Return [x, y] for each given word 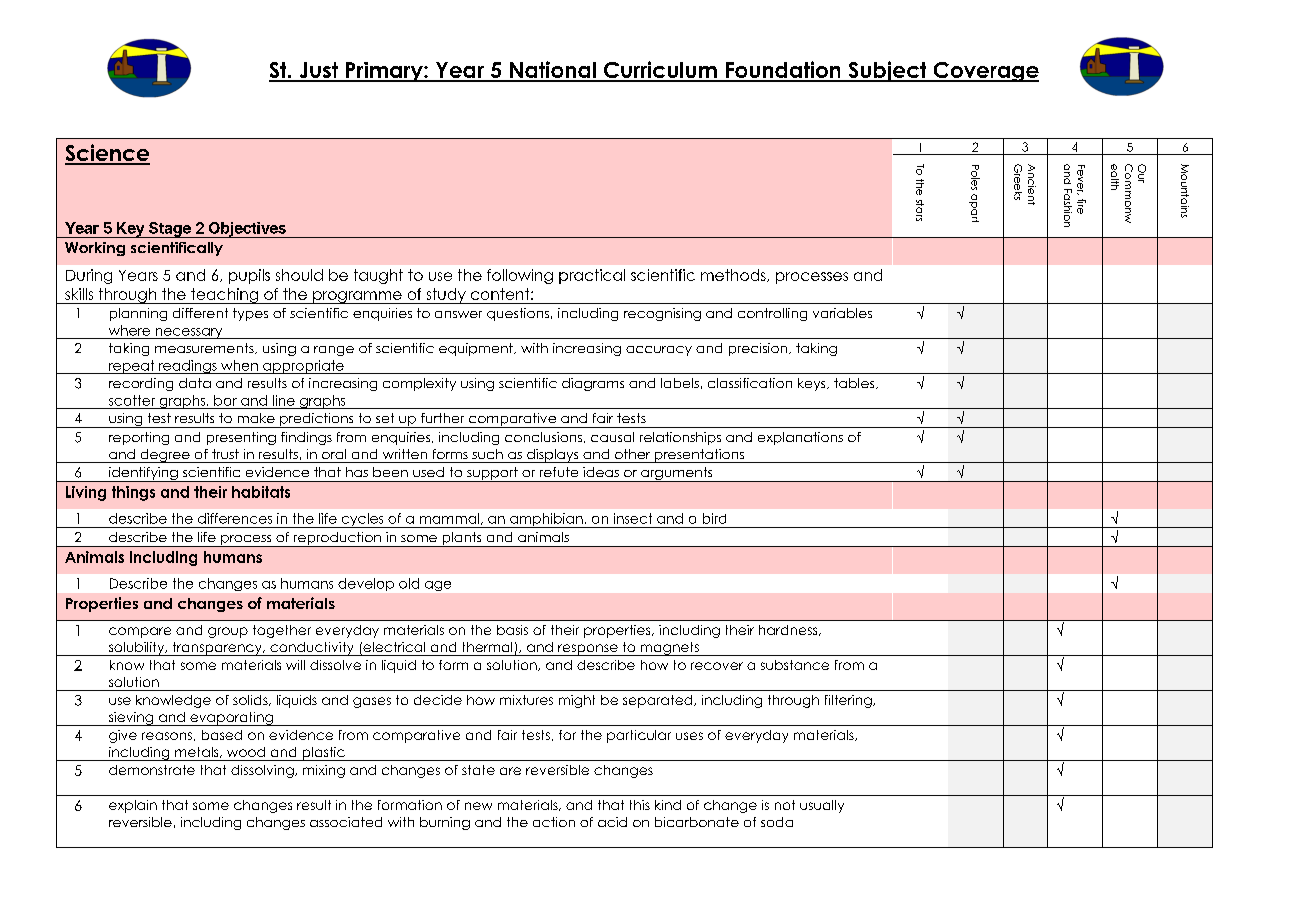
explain [133, 806]
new [478, 806]
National [553, 71]
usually [822, 806]
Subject [887, 71]
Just [319, 71]
